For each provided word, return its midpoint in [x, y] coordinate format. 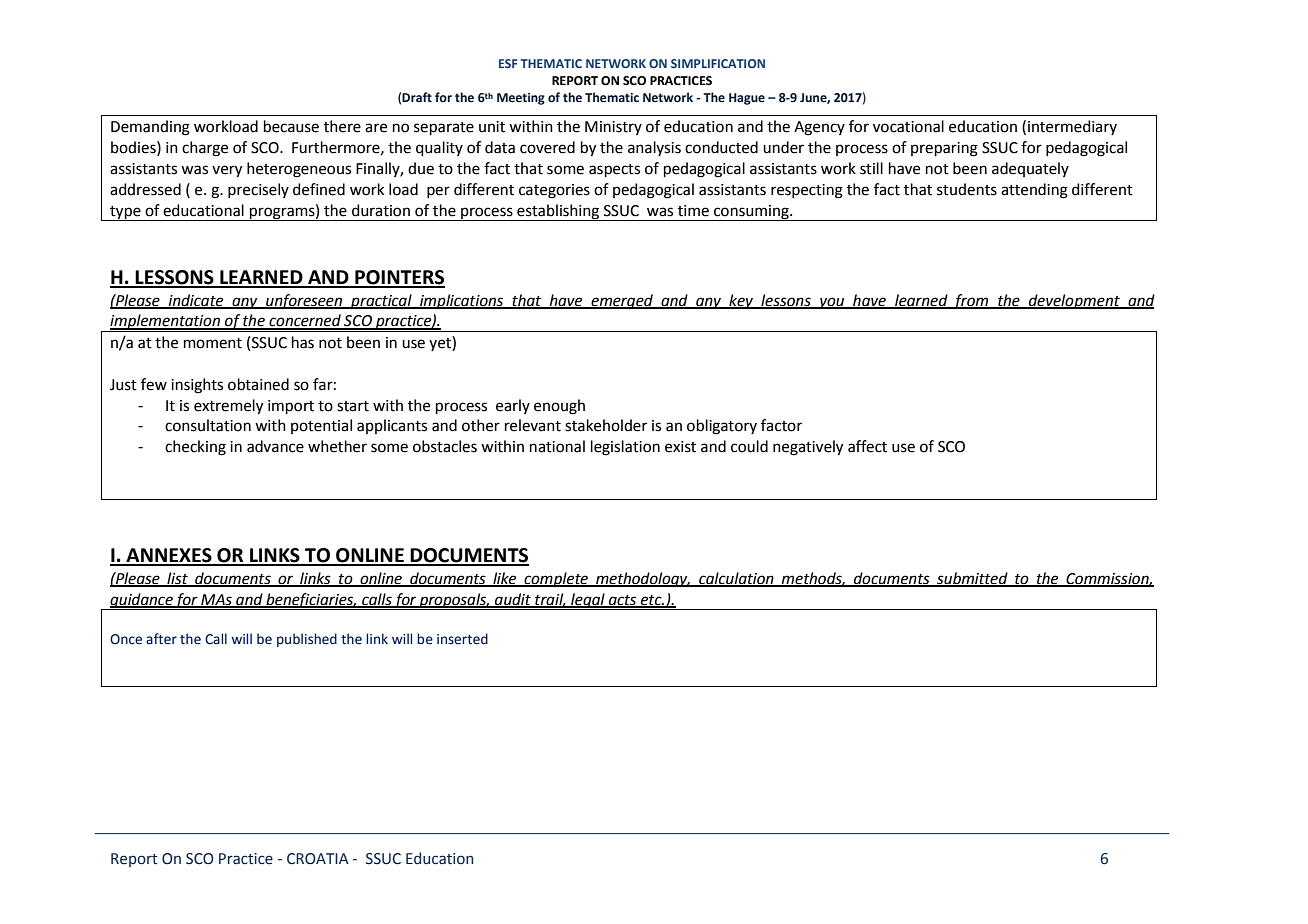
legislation [625, 448]
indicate [196, 301]
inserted [462, 639]
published [307, 640]
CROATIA [318, 859]
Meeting [521, 99]
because [291, 126]
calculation [736, 579]
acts [623, 601]
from [971, 302]
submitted [972, 579]
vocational [908, 126]
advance [275, 446]
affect [867, 446]
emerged [622, 302]
